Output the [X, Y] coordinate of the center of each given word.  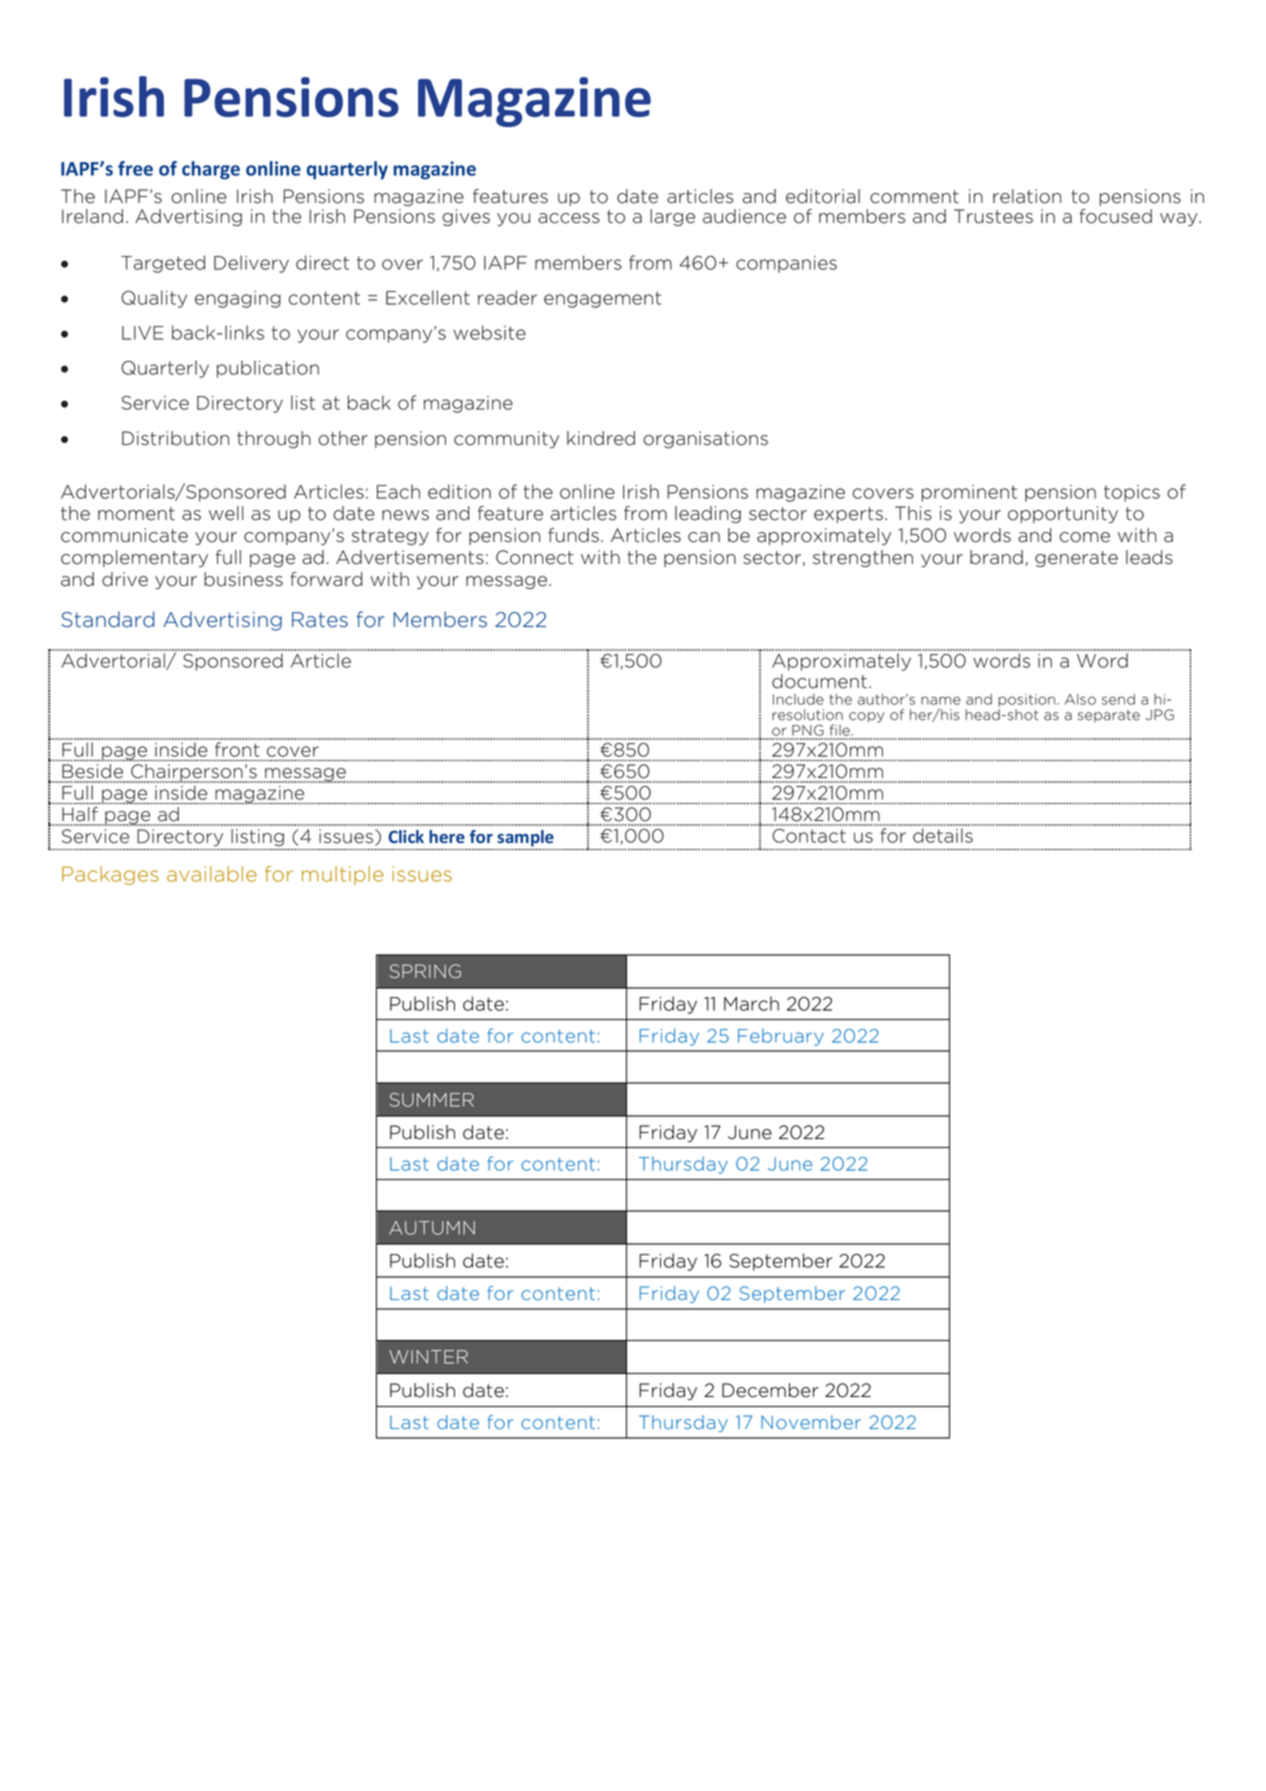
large [672, 217]
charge [211, 170]
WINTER [428, 1357]
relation [1027, 196]
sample [525, 838]
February [781, 1037]
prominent [969, 493]
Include [798, 699]
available [212, 874]
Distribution [175, 438]
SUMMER [432, 1100]
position [1026, 700]
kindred [601, 438]
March [751, 1003]
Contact [809, 836]
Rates [320, 620]
